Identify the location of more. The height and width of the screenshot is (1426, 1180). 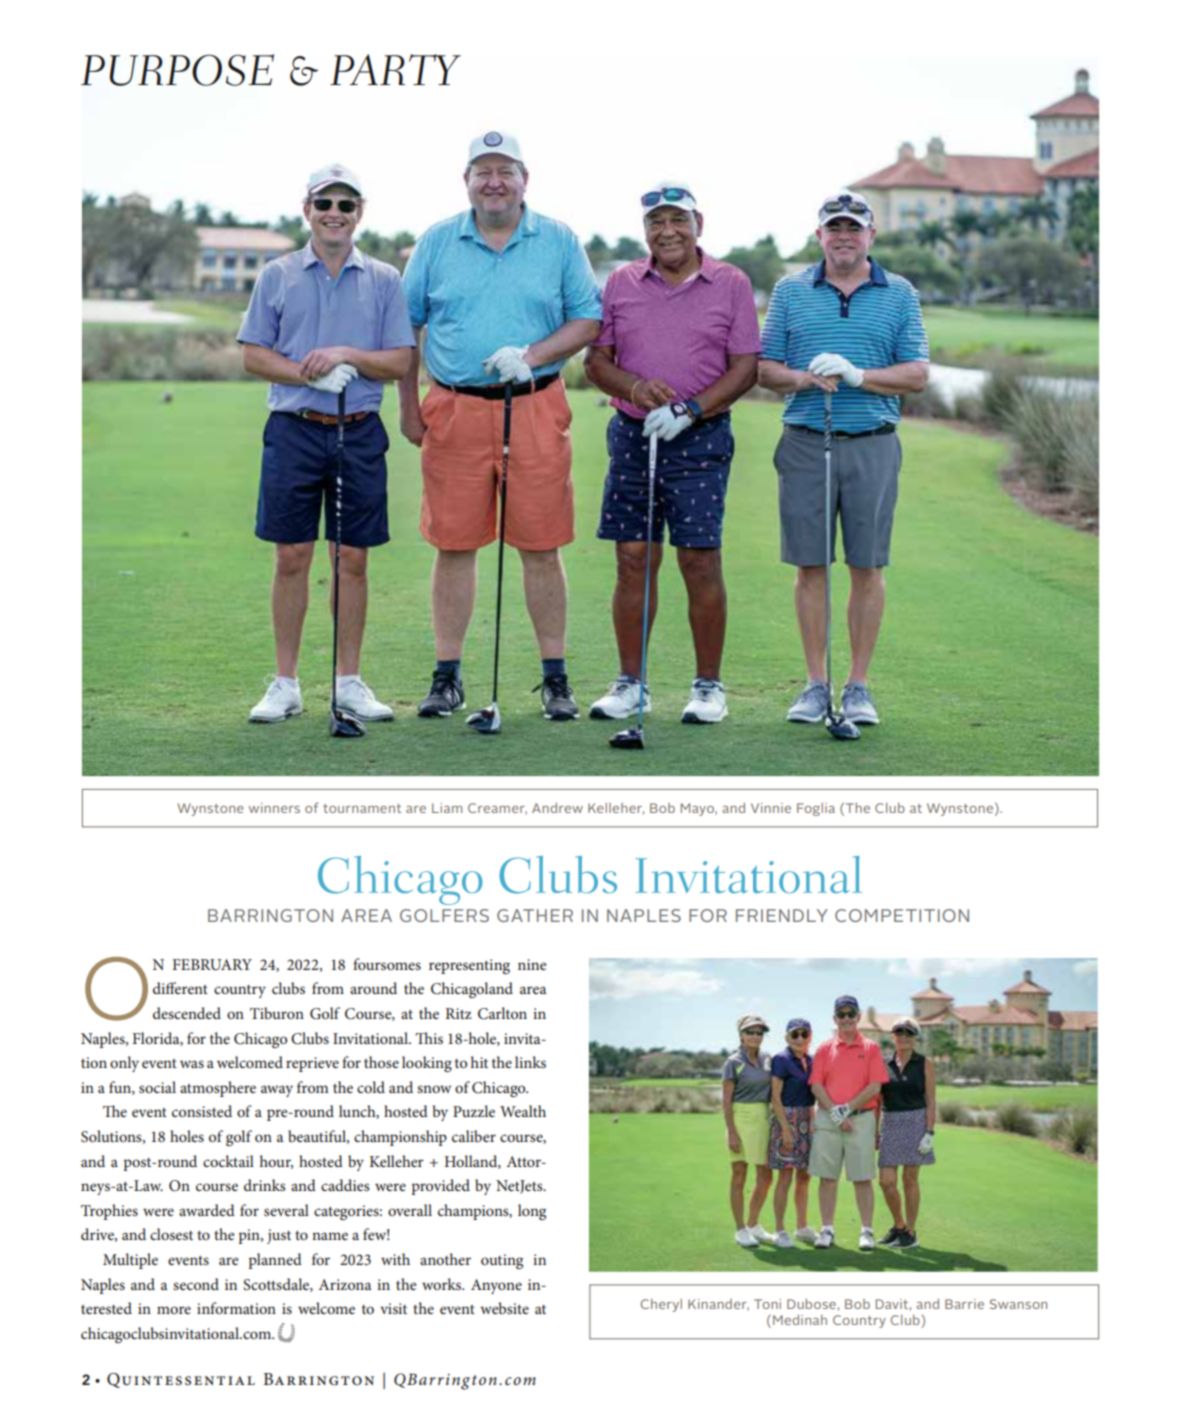
(174, 1310).
